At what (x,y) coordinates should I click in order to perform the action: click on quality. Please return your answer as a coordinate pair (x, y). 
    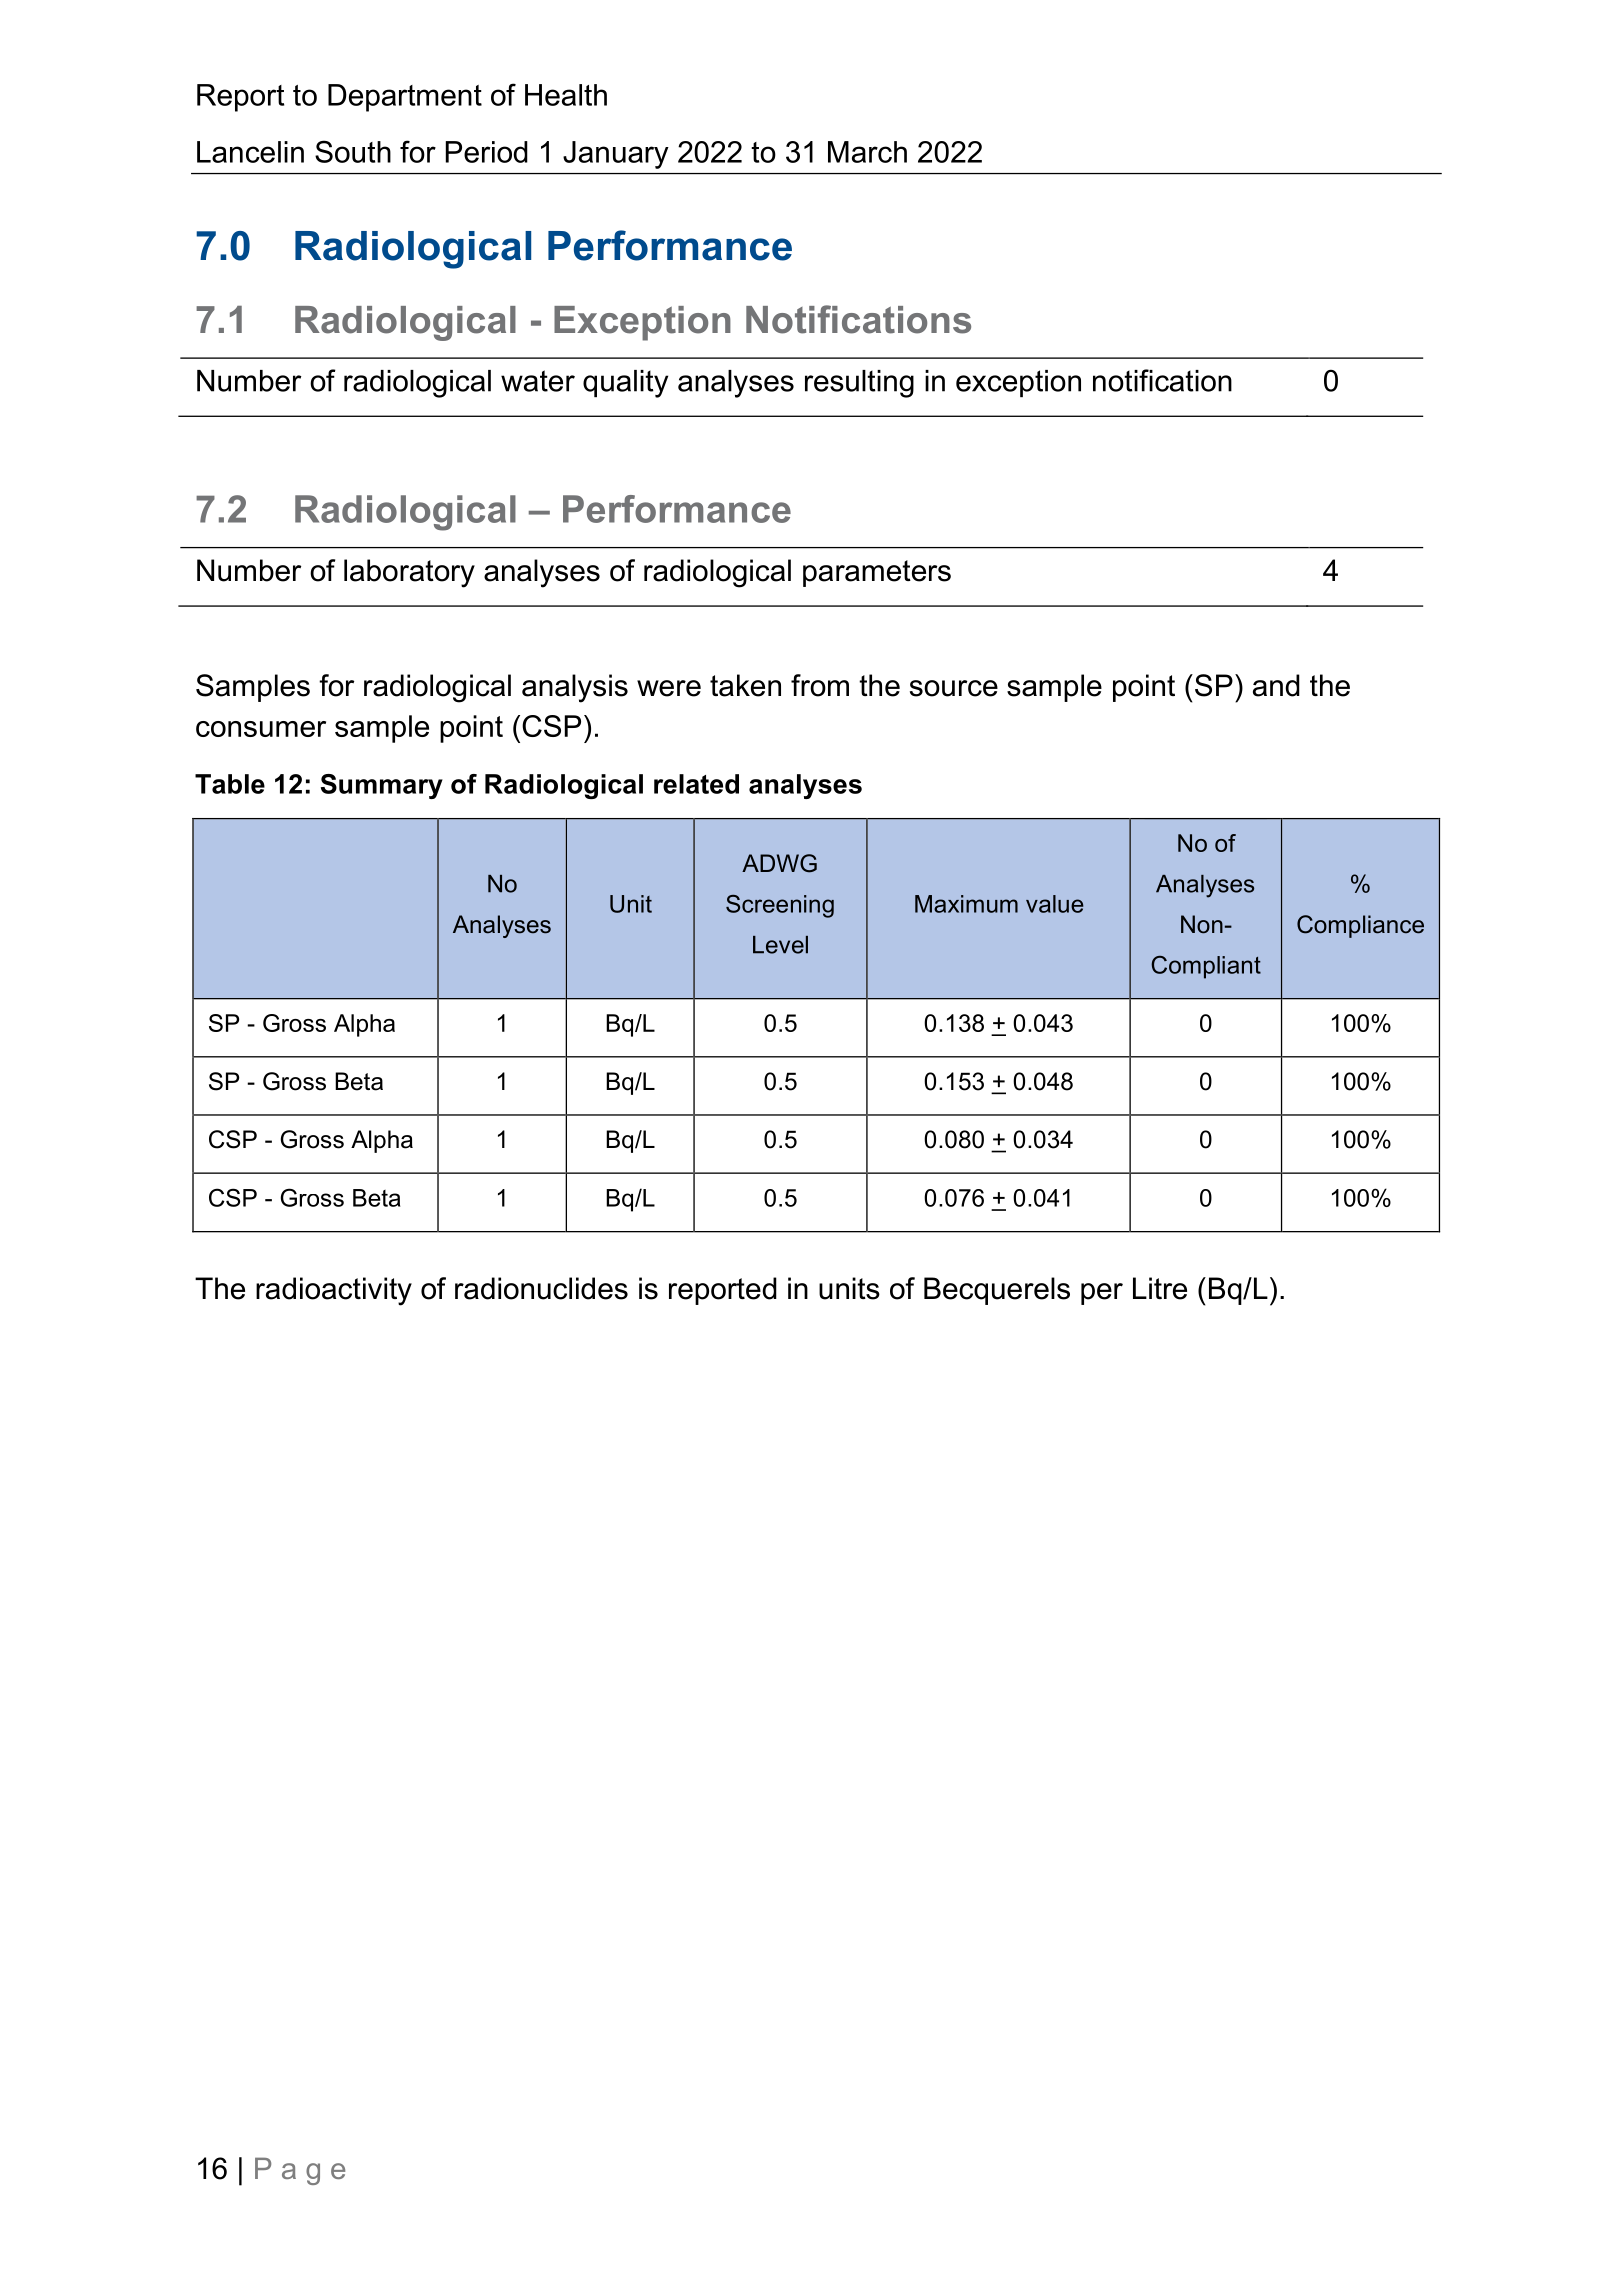
    Looking at the image, I should click on (625, 384).
